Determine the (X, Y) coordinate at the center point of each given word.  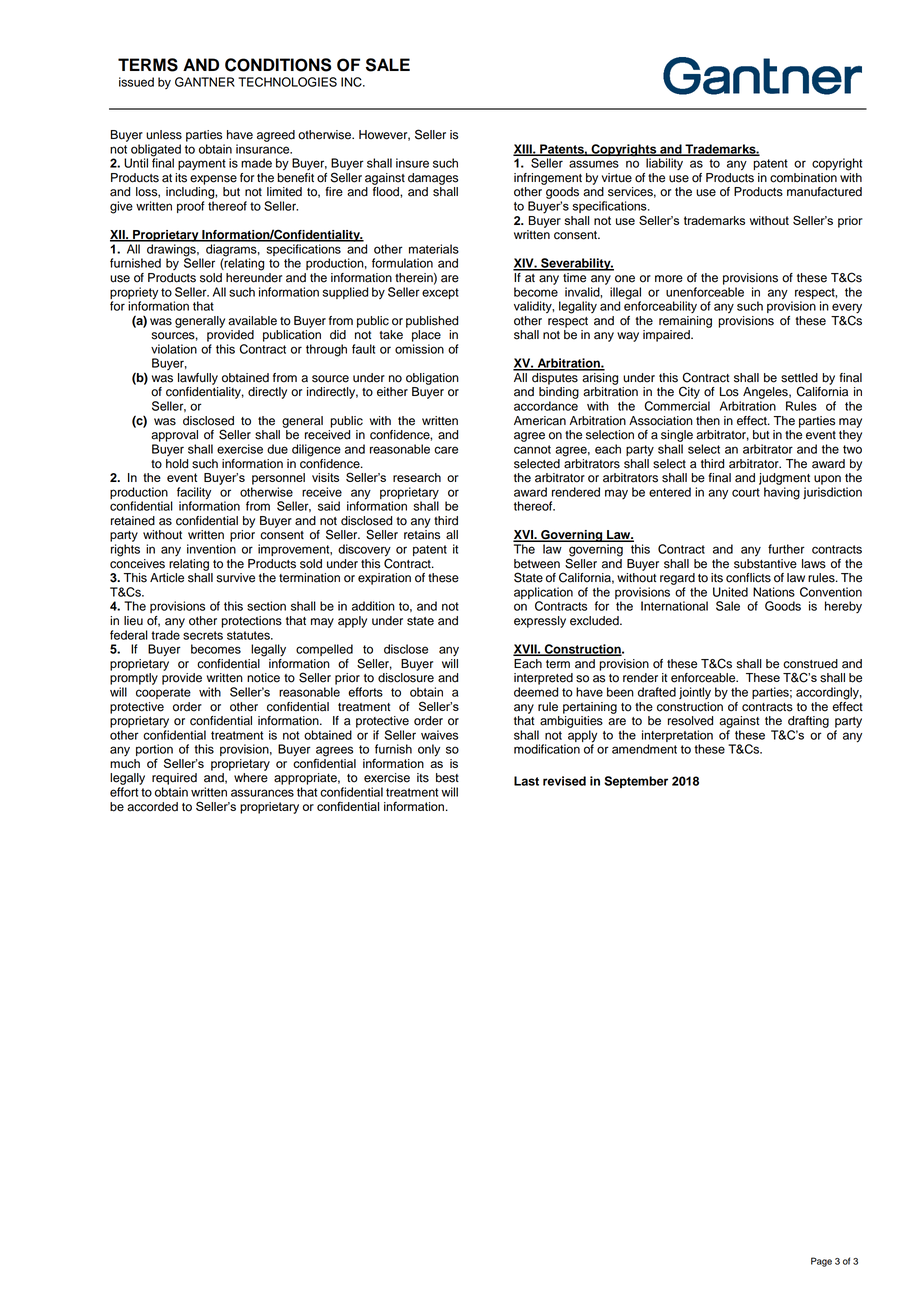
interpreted (543, 679)
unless (164, 135)
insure (412, 163)
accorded (152, 807)
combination (803, 178)
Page (821, 1262)
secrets (203, 635)
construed (810, 664)
